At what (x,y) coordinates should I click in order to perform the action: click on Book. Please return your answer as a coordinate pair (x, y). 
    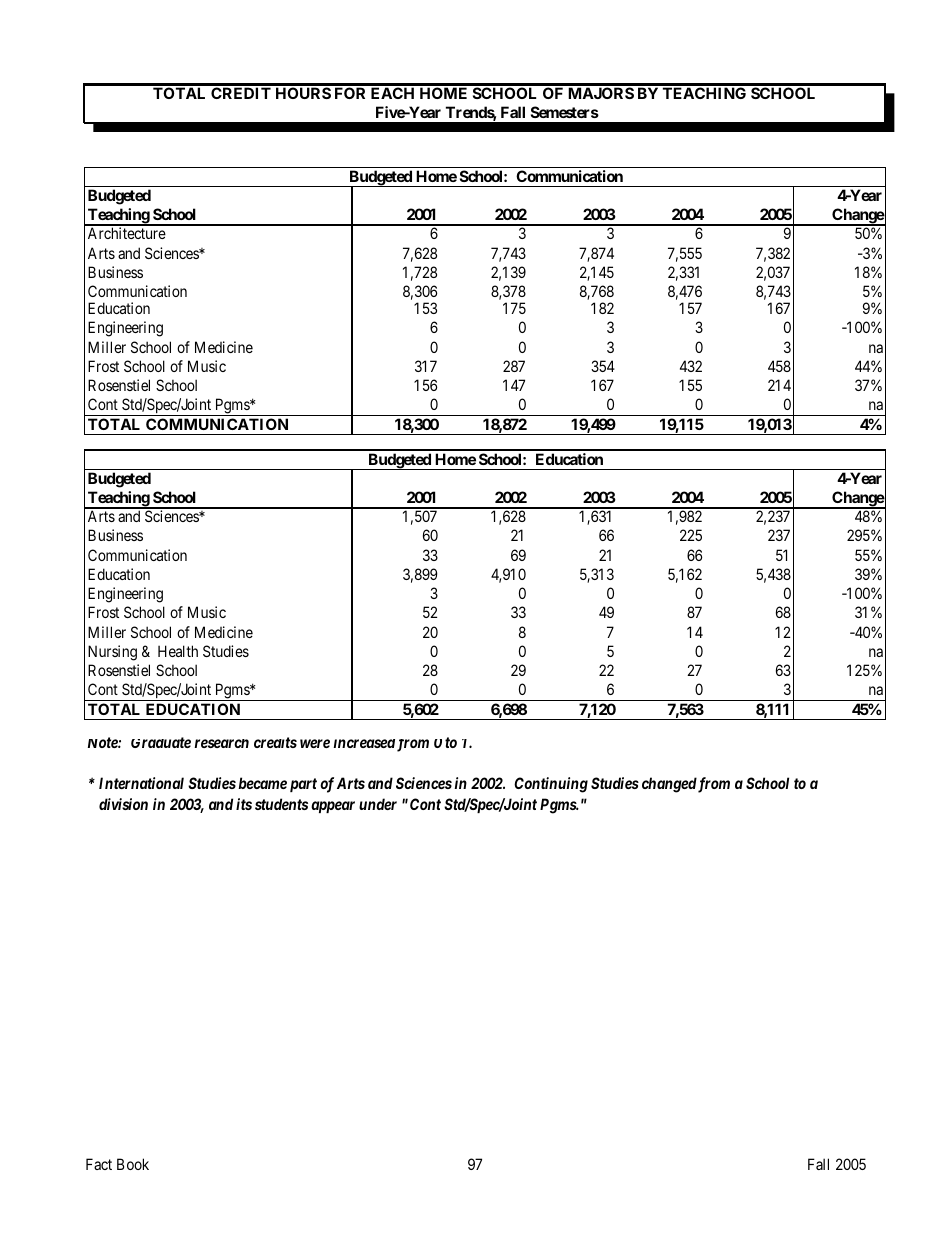
    Looking at the image, I should click on (133, 1164).
